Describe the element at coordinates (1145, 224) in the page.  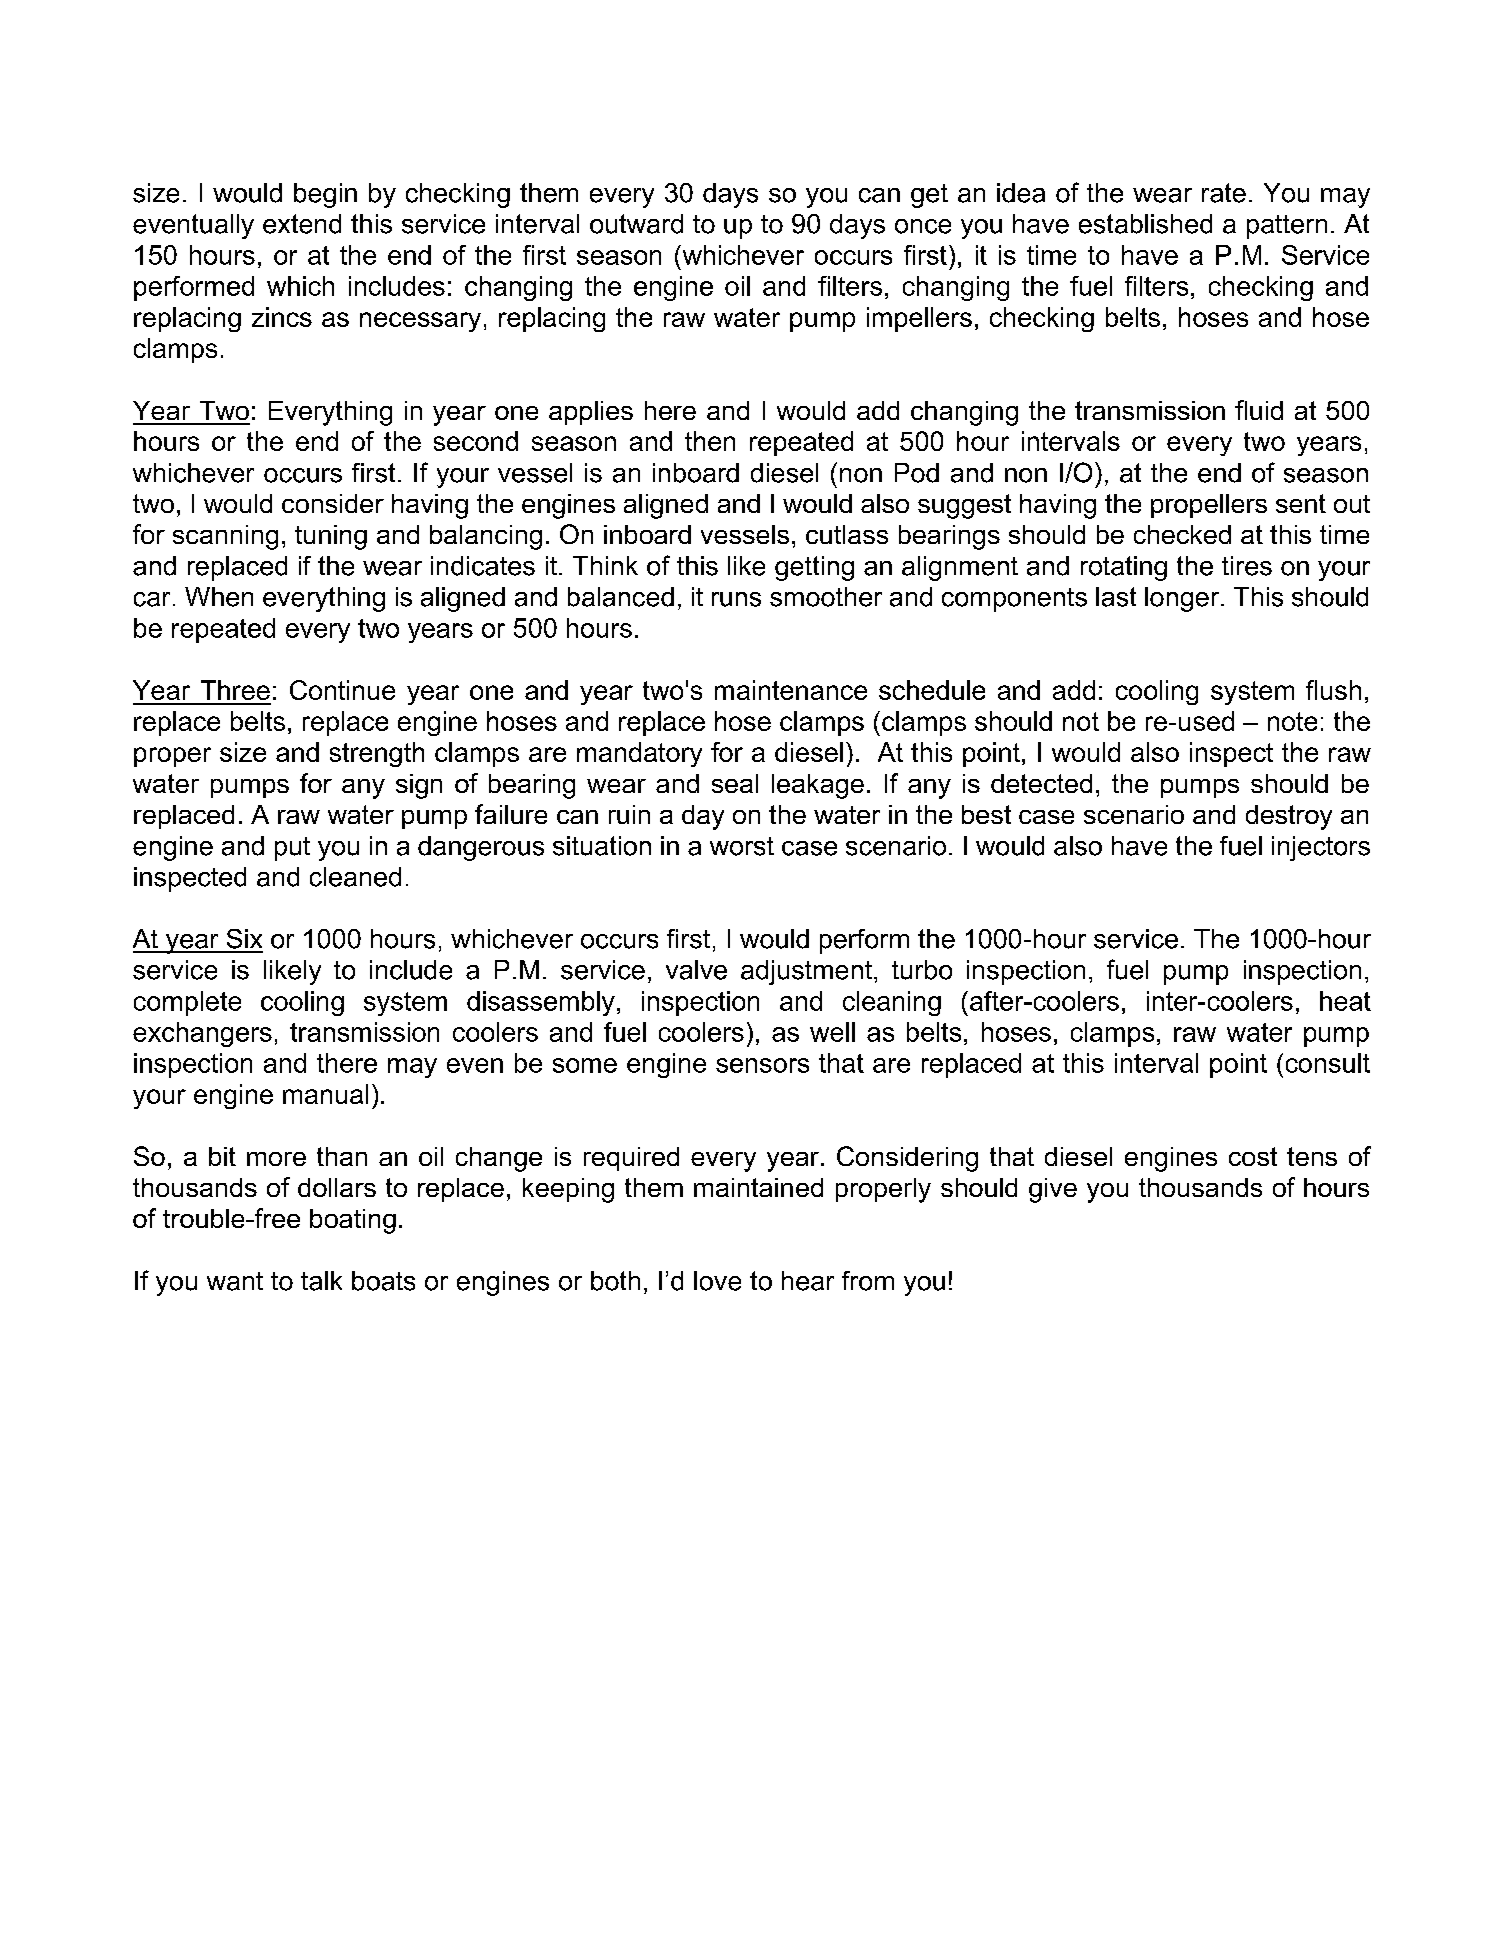
I see `established` at that location.
